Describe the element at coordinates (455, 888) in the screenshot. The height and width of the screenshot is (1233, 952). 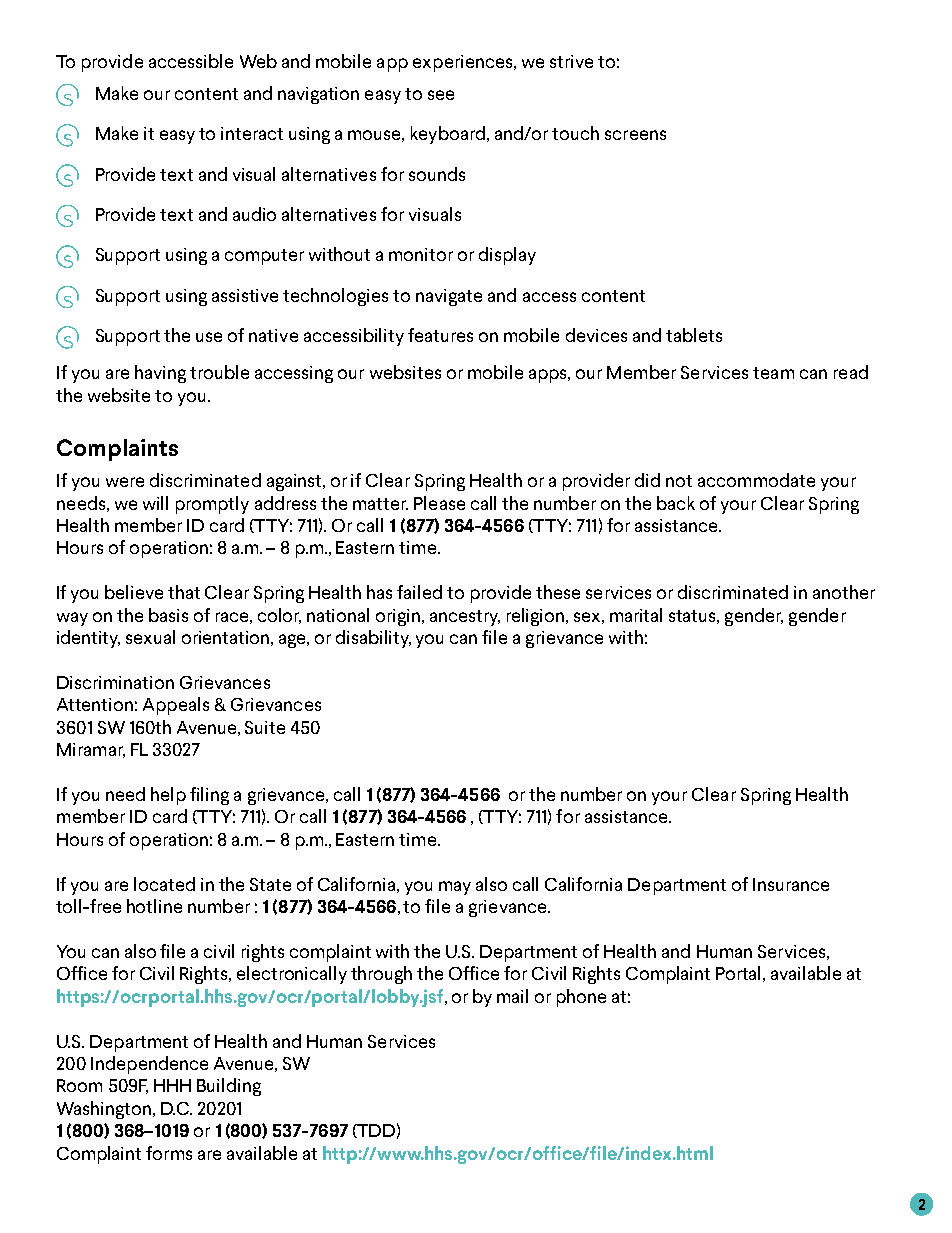
I see `may` at that location.
